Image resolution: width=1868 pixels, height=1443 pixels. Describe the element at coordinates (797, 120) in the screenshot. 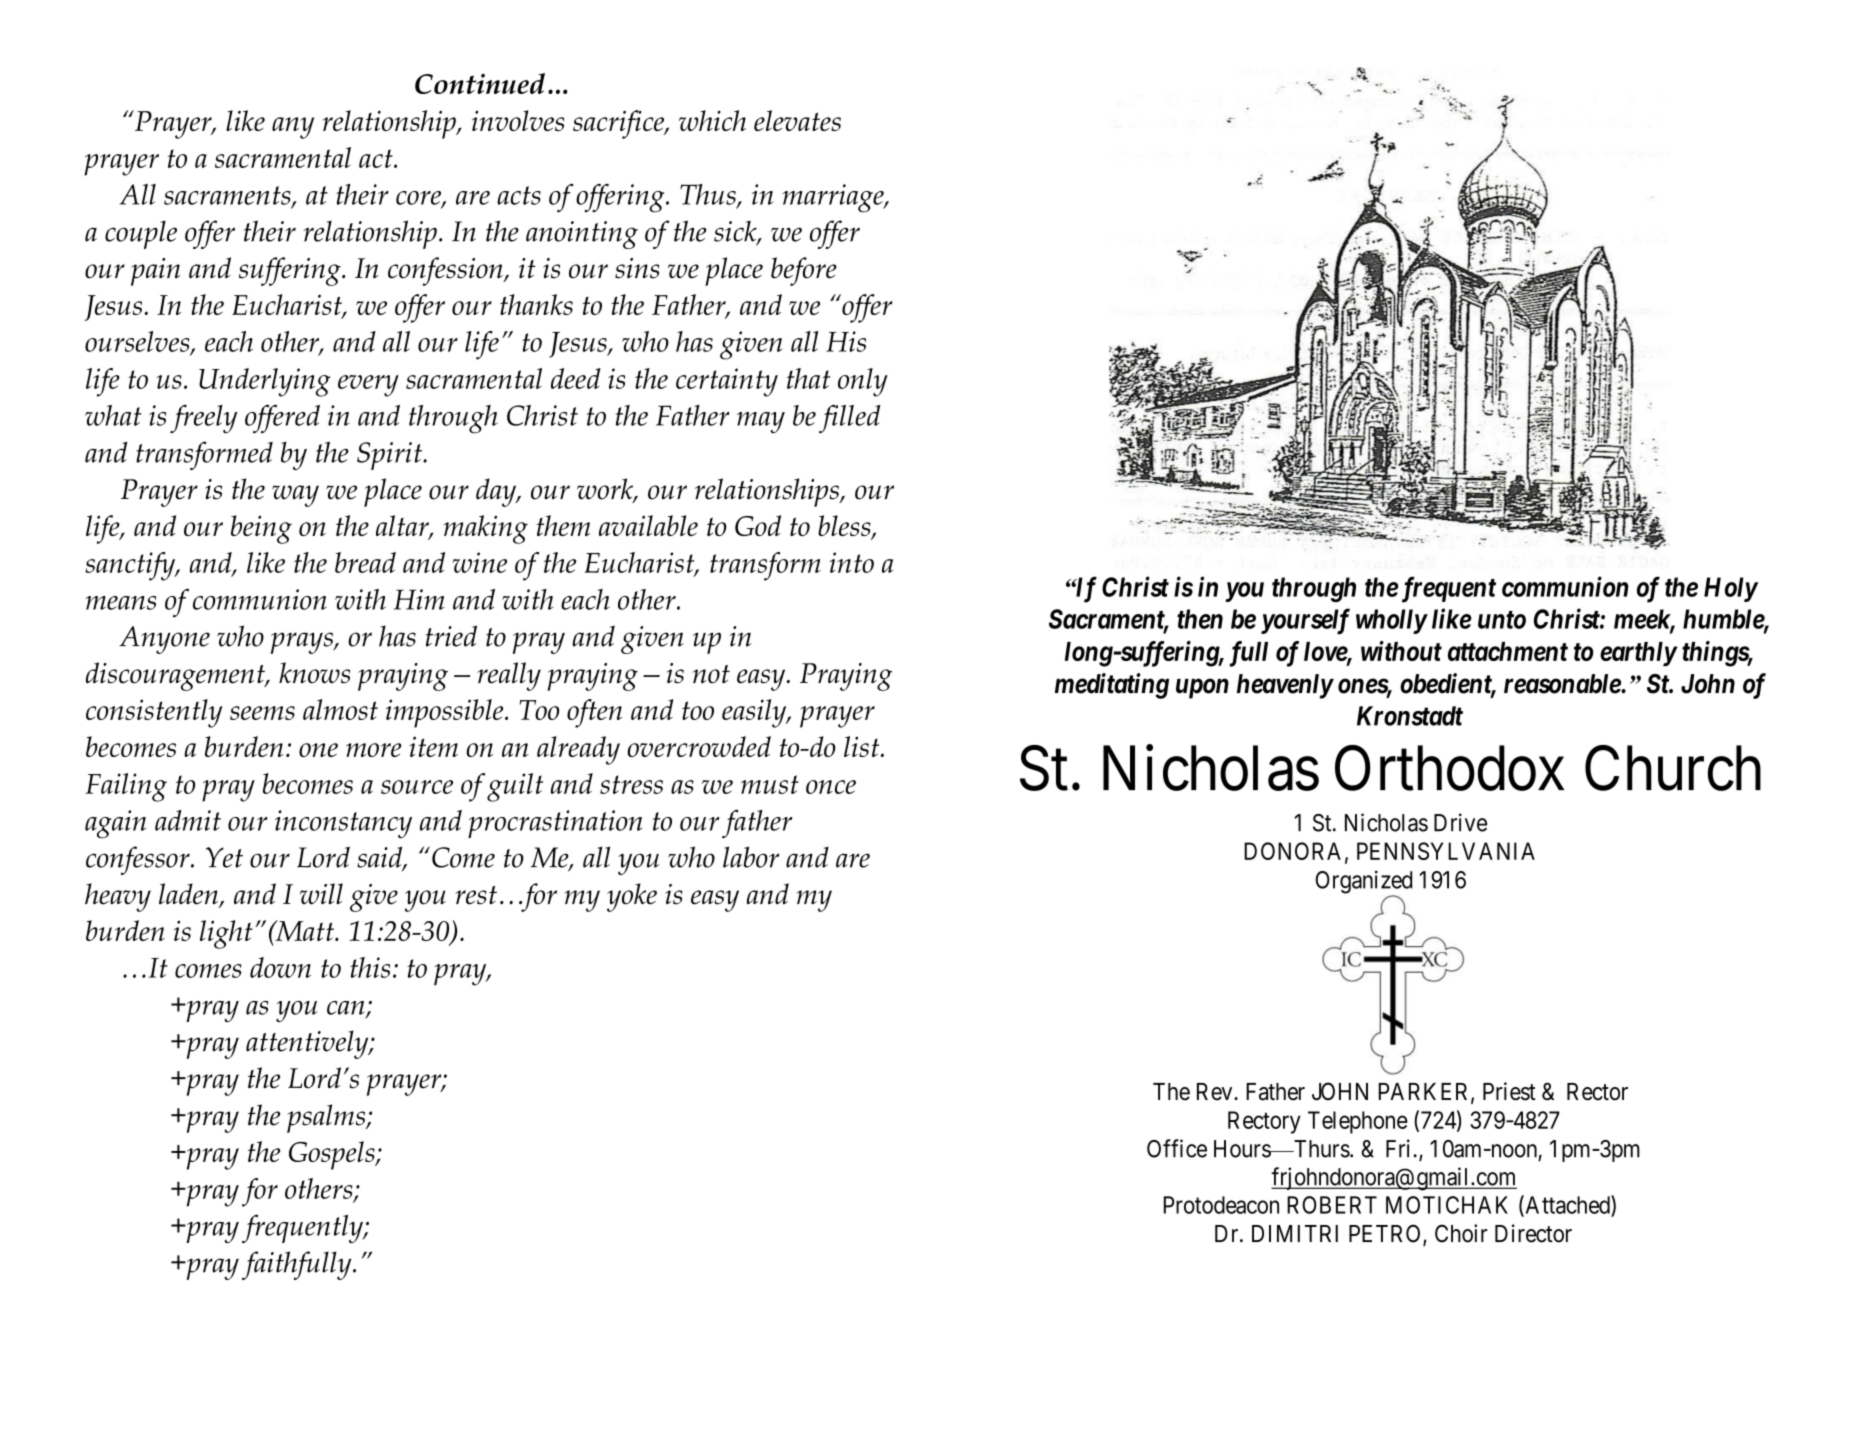

I see `elevates` at that location.
